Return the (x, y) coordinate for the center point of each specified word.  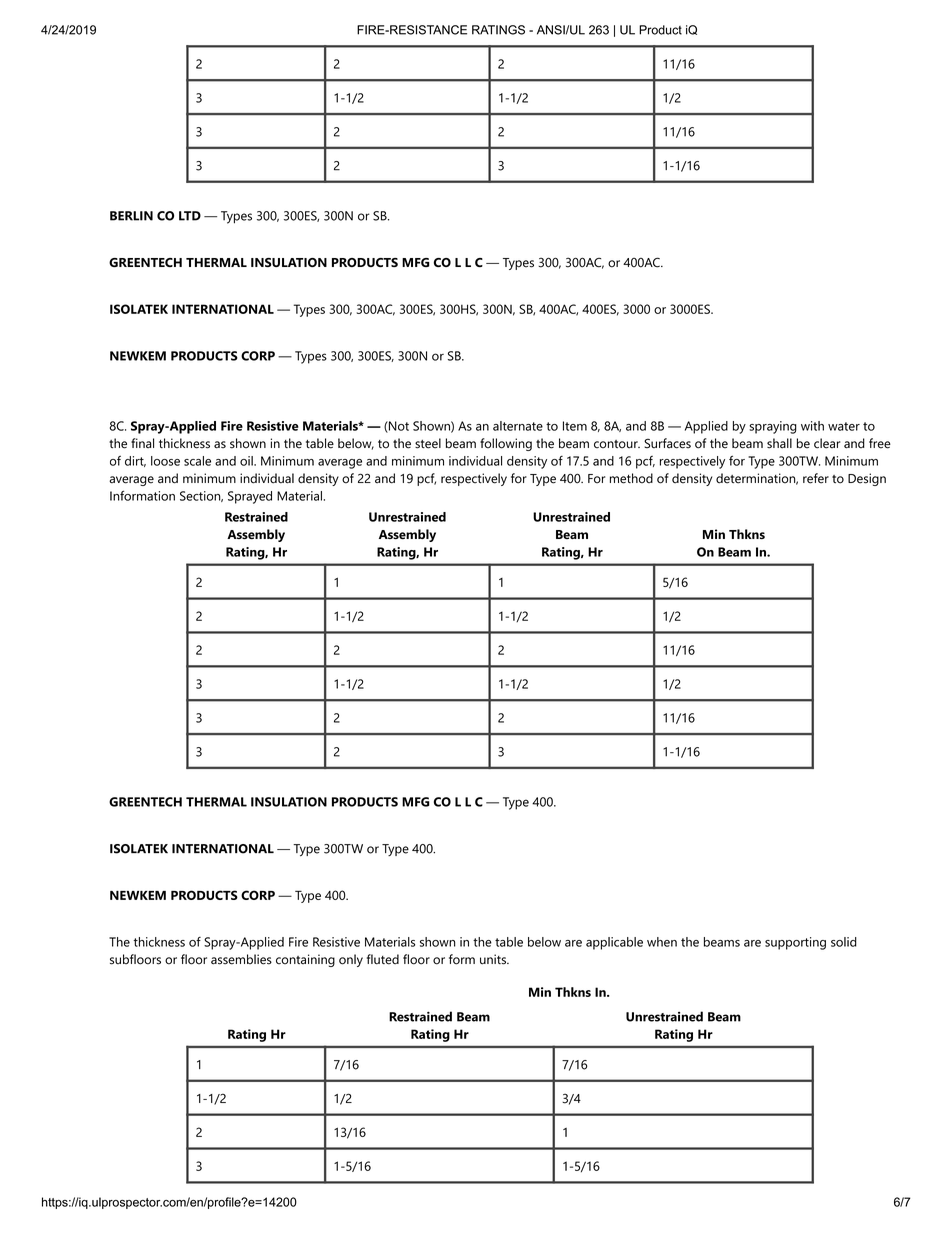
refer (816, 478)
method (631, 478)
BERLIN (131, 216)
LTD (190, 216)
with (812, 426)
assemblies (241, 959)
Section (201, 496)
